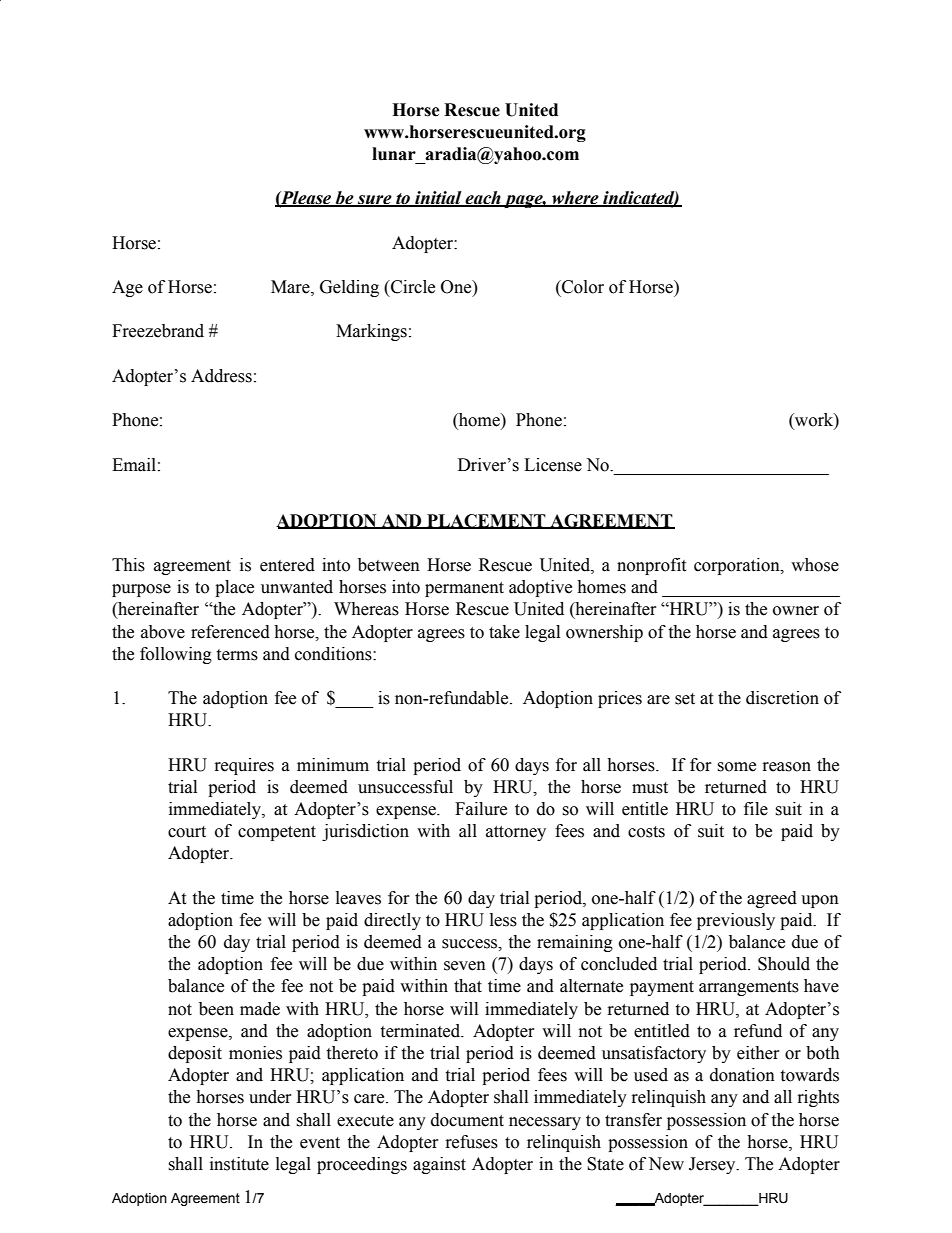 This image has width=952, height=1233. Describe the element at coordinates (230, 632) in the image. I see `referenced` at that location.
